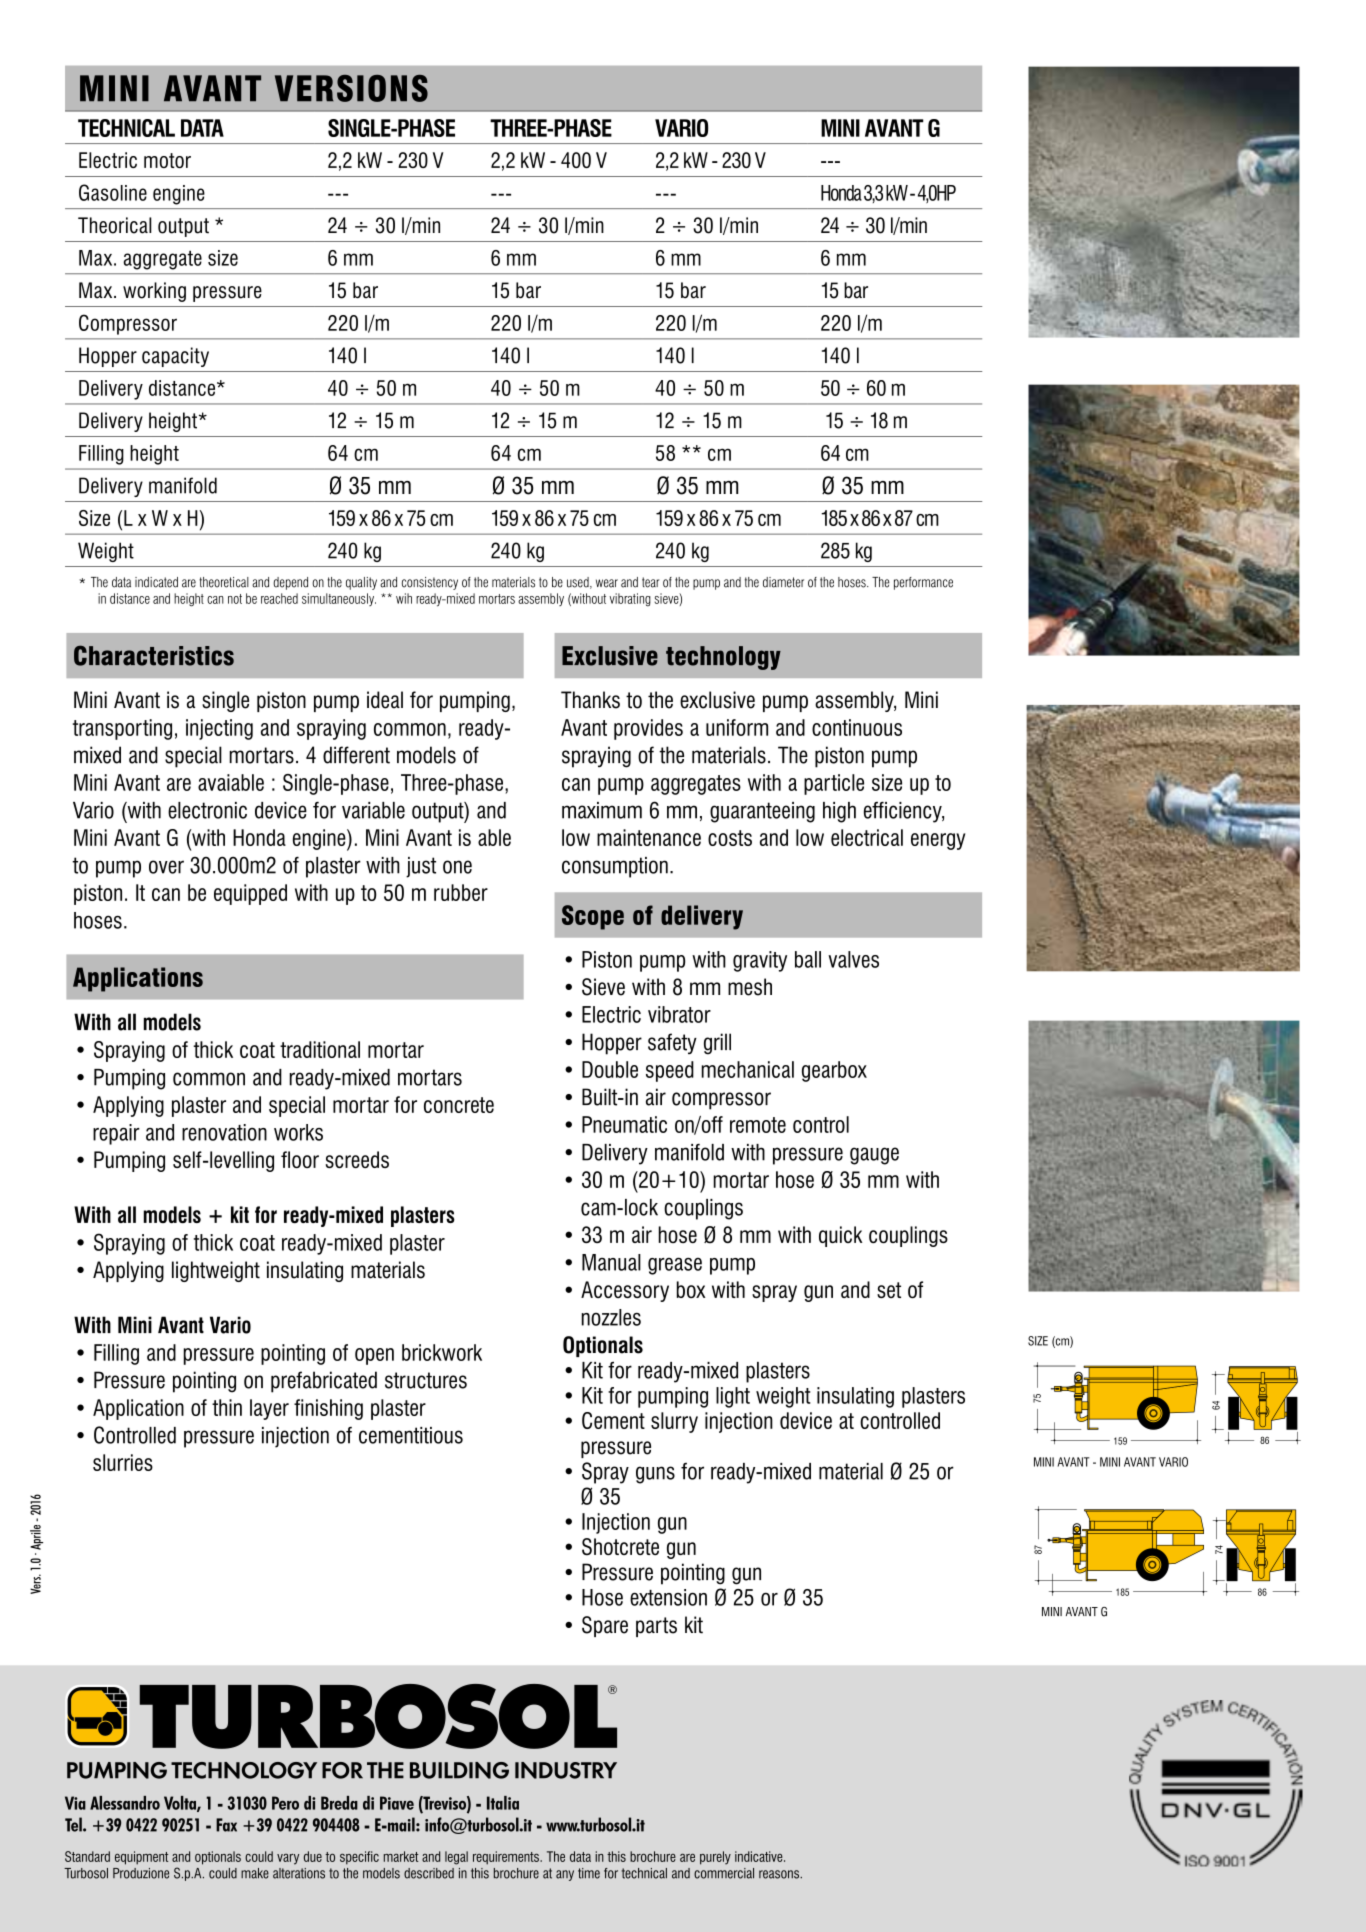 Image resolution: width=1366 pixels, height=1932 pixels. What do you see at coordinates (459, 1105) in the screenshot?
I see `concrete` at bounding box center [459, 1105].
